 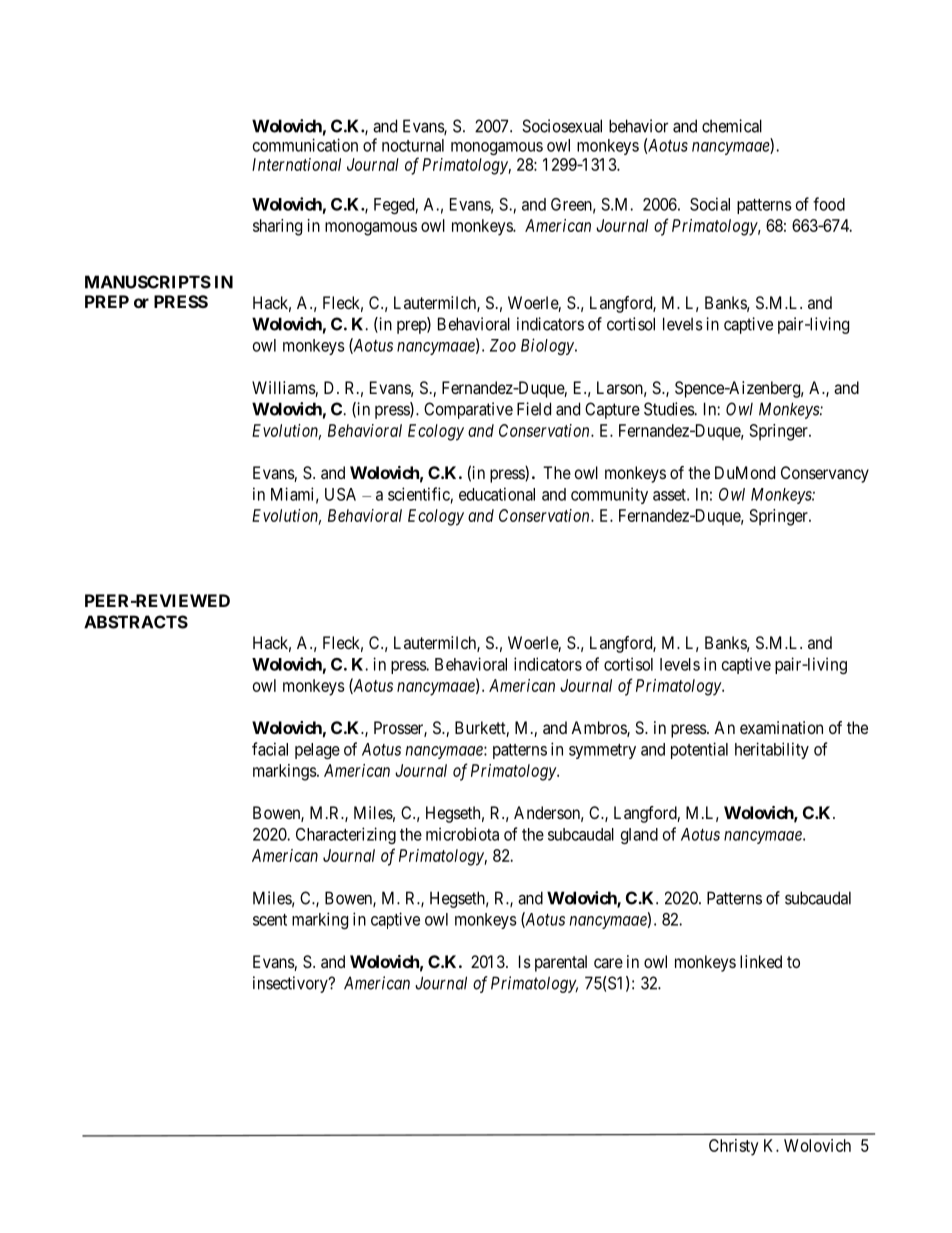 I want to click on communication, so click(x=305, y=145).
